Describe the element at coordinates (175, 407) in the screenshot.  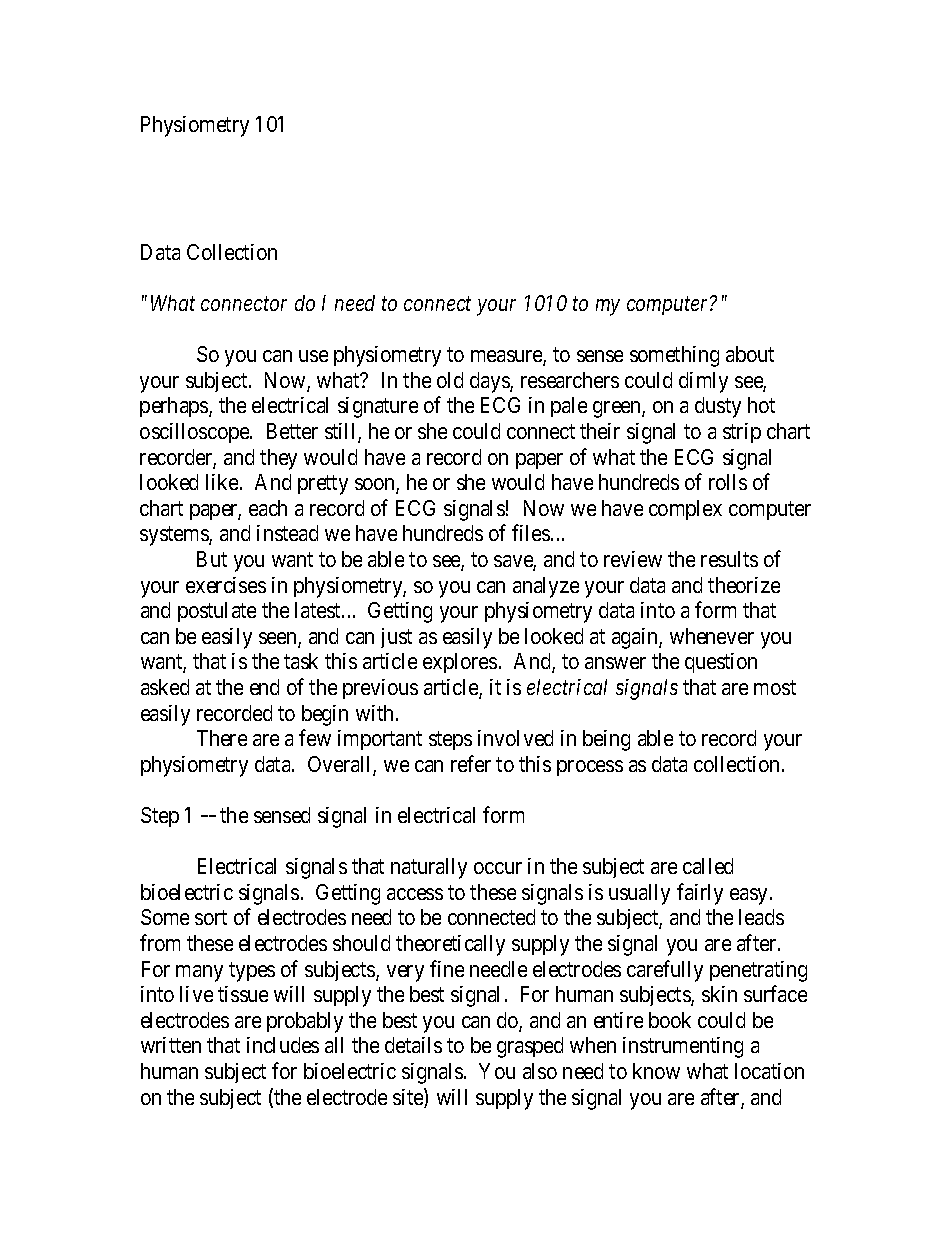
I see `perhaps` at that location.
